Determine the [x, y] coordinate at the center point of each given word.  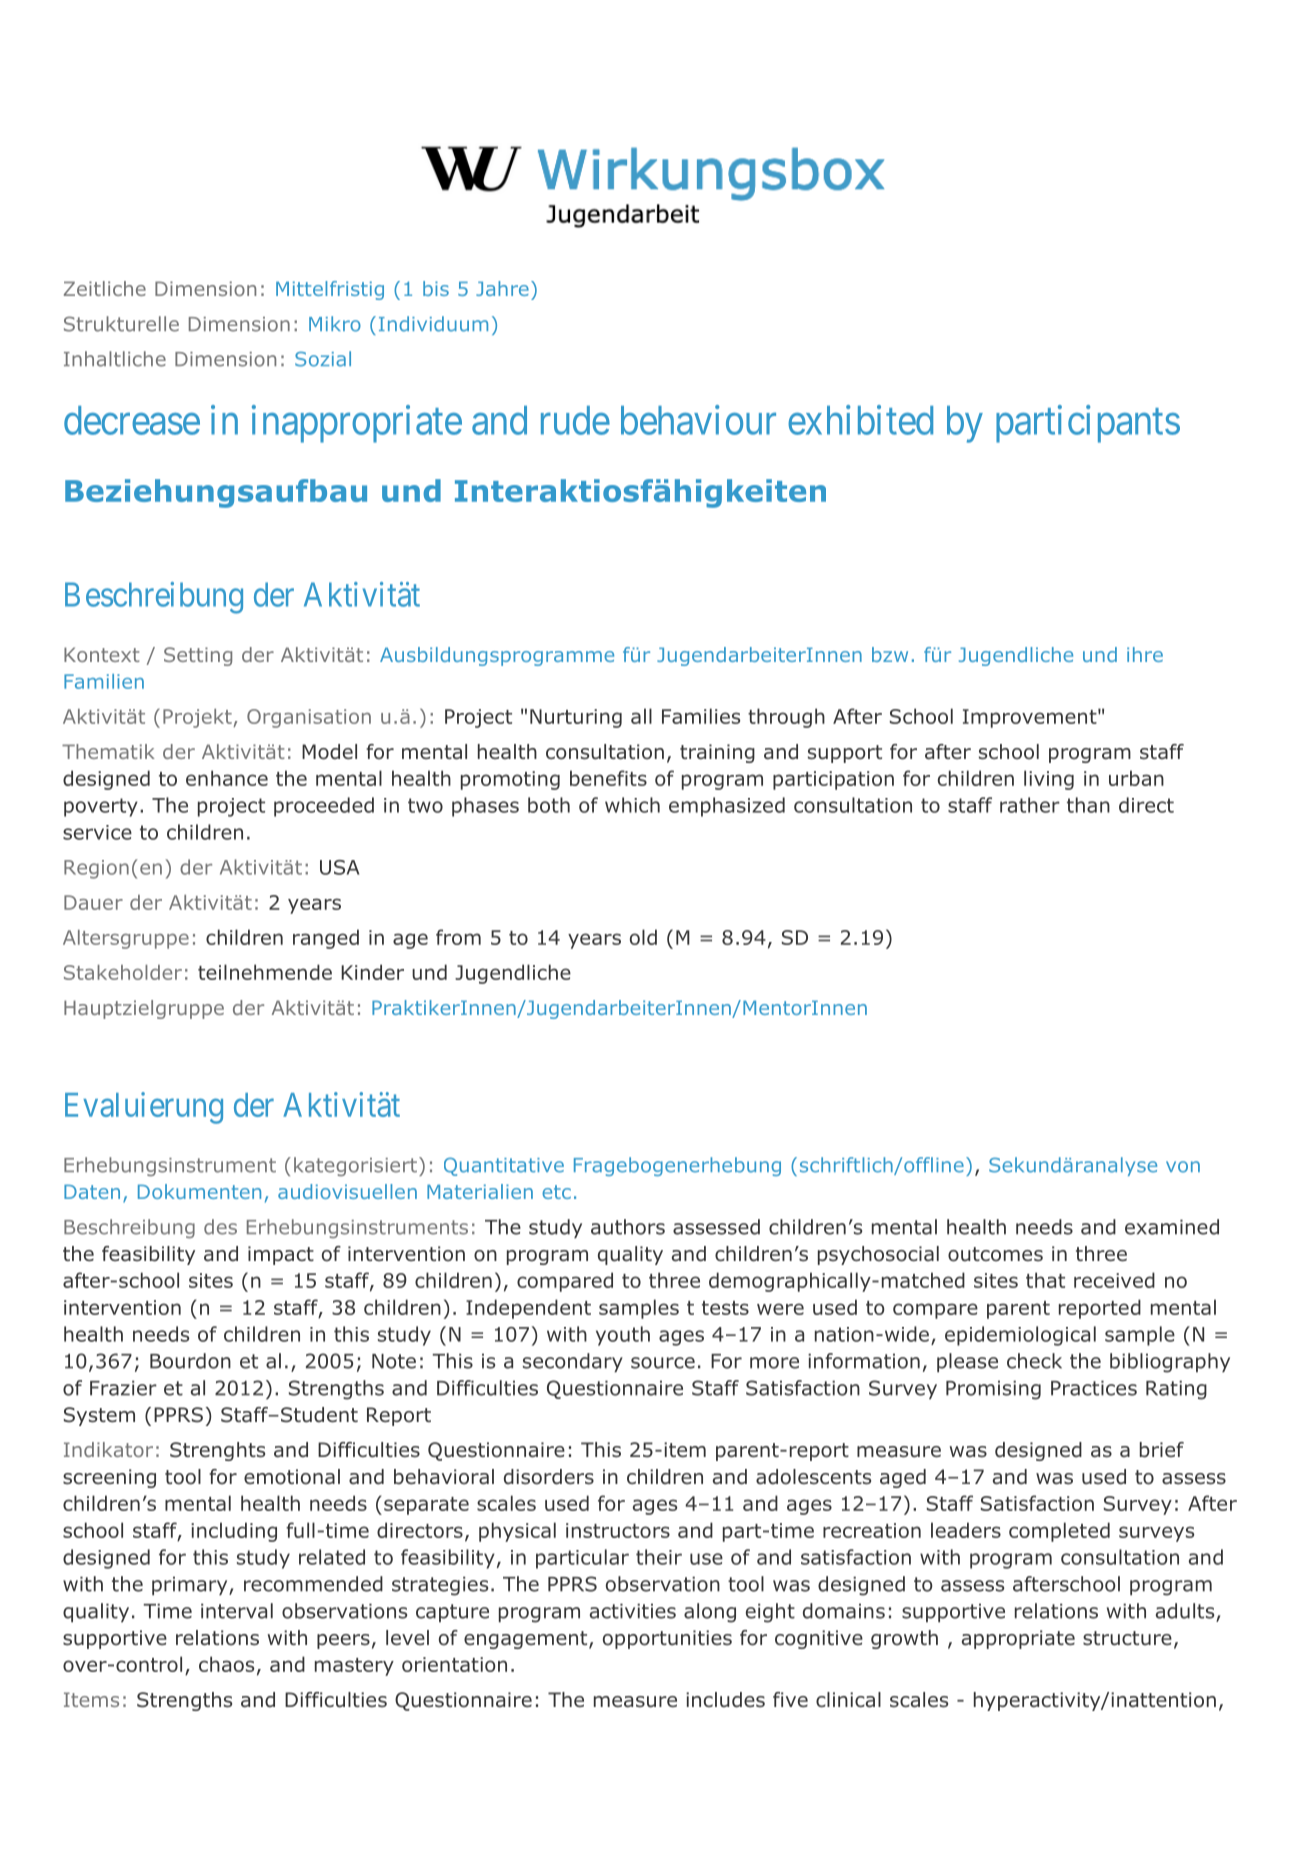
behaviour [698, 420]
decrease [132, 420]
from [458, 937]
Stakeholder [123, 972]
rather [1030, 805]
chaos [226, 1664]
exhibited [860, 420]
